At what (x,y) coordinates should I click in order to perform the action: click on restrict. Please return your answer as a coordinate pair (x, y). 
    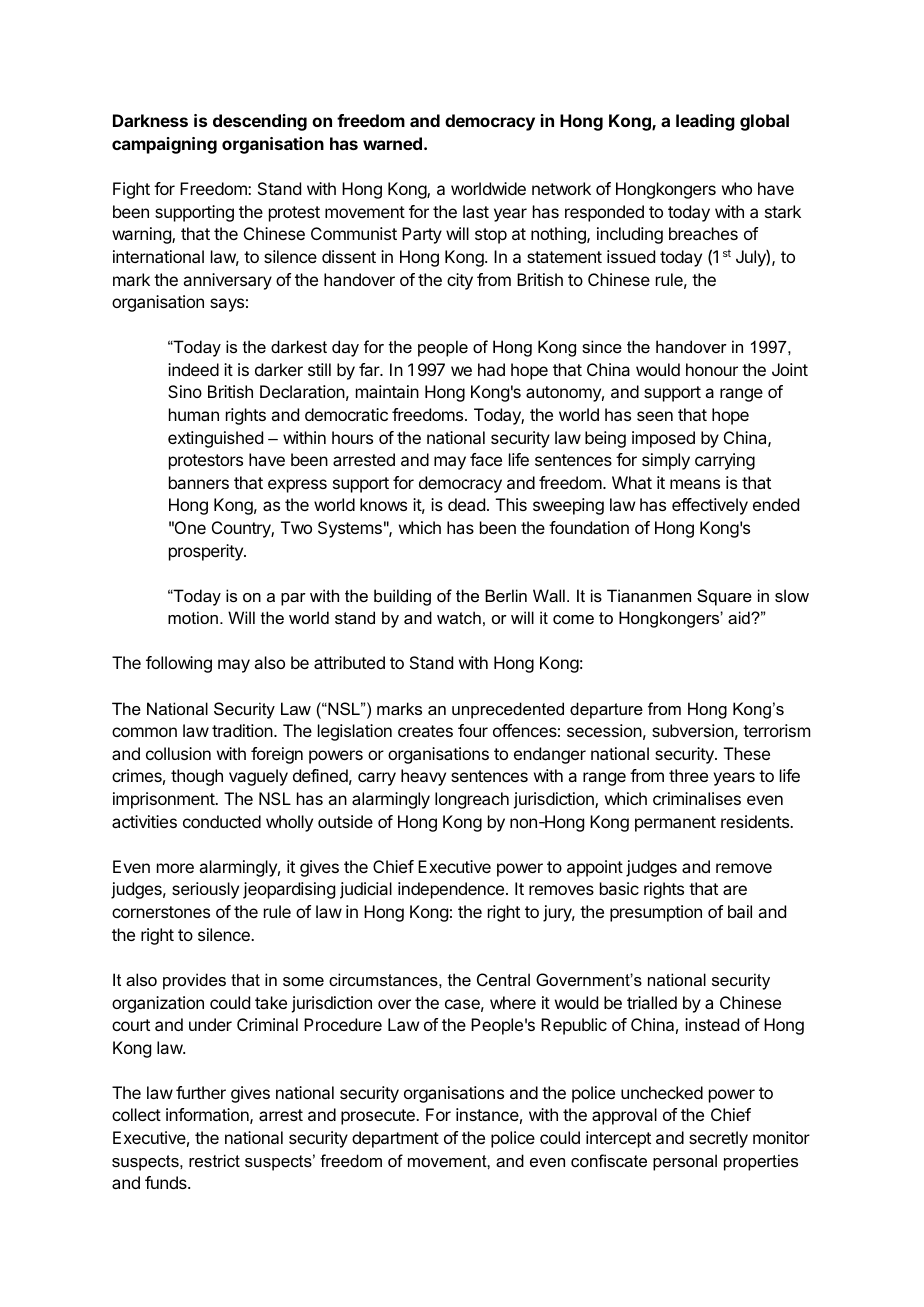
    Looking at the image, I should click on (214, 1160).
